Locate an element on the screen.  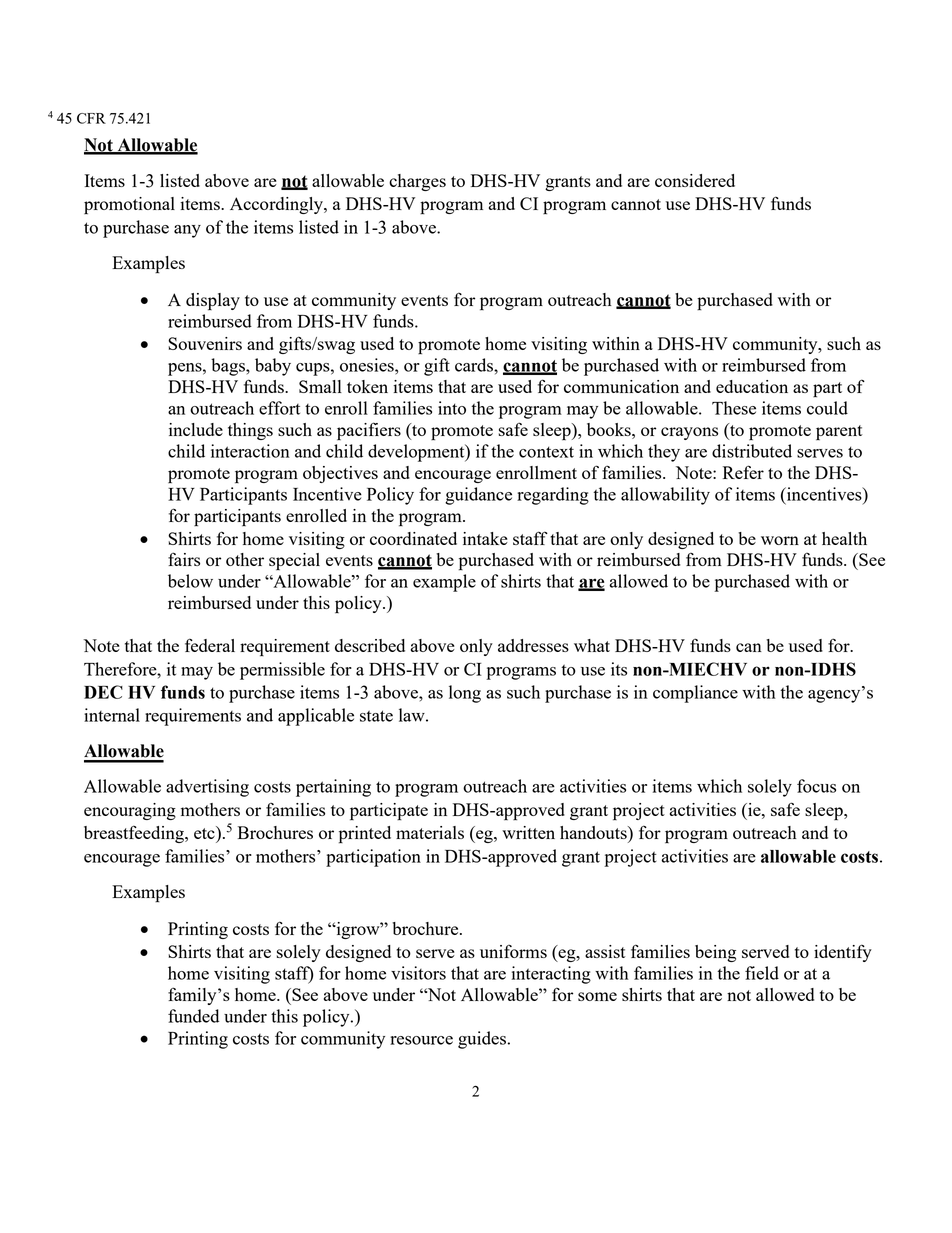
funded is located at coordinates (193, 1016).
